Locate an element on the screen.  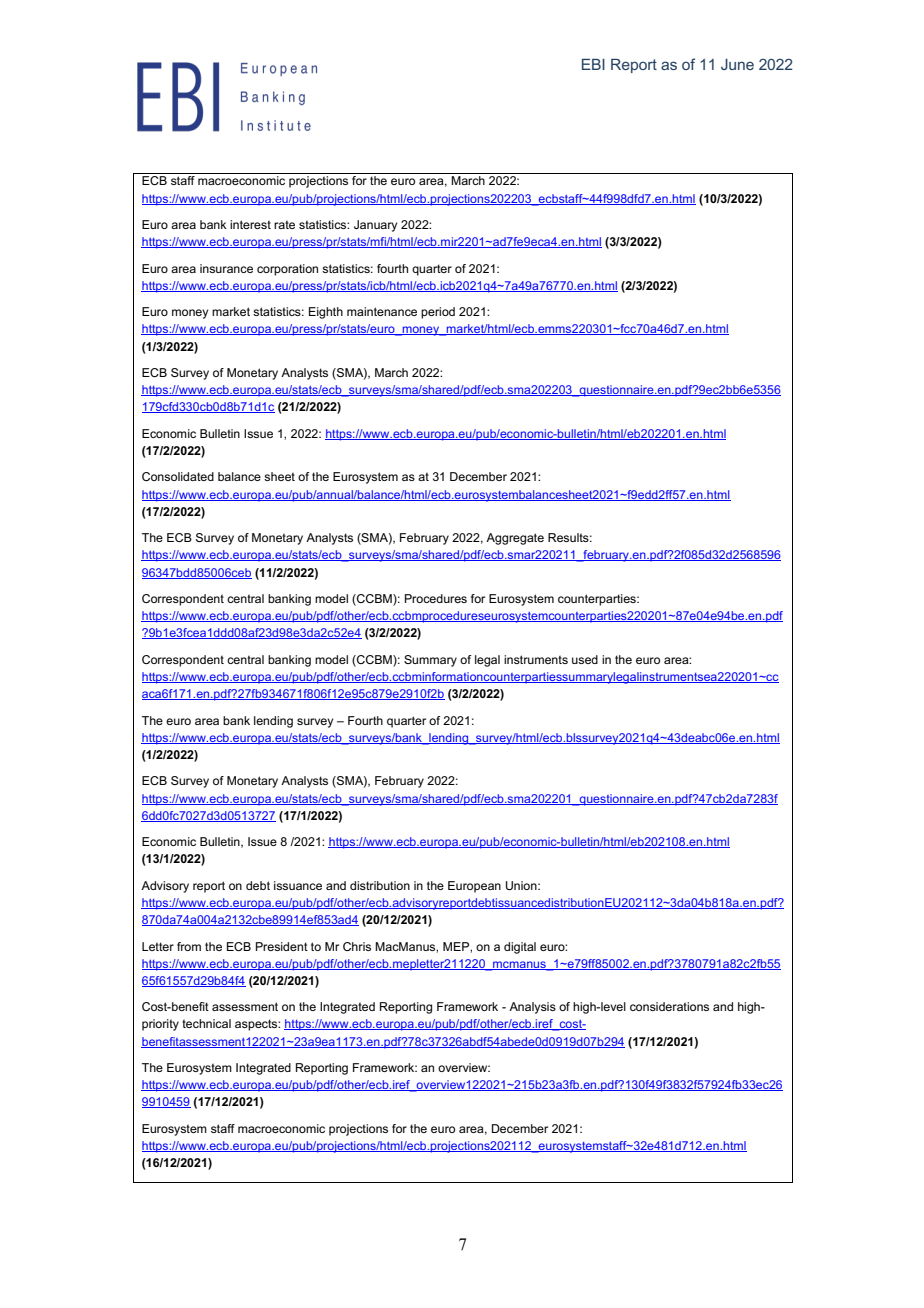
from is located at coordinates (189, 946).
